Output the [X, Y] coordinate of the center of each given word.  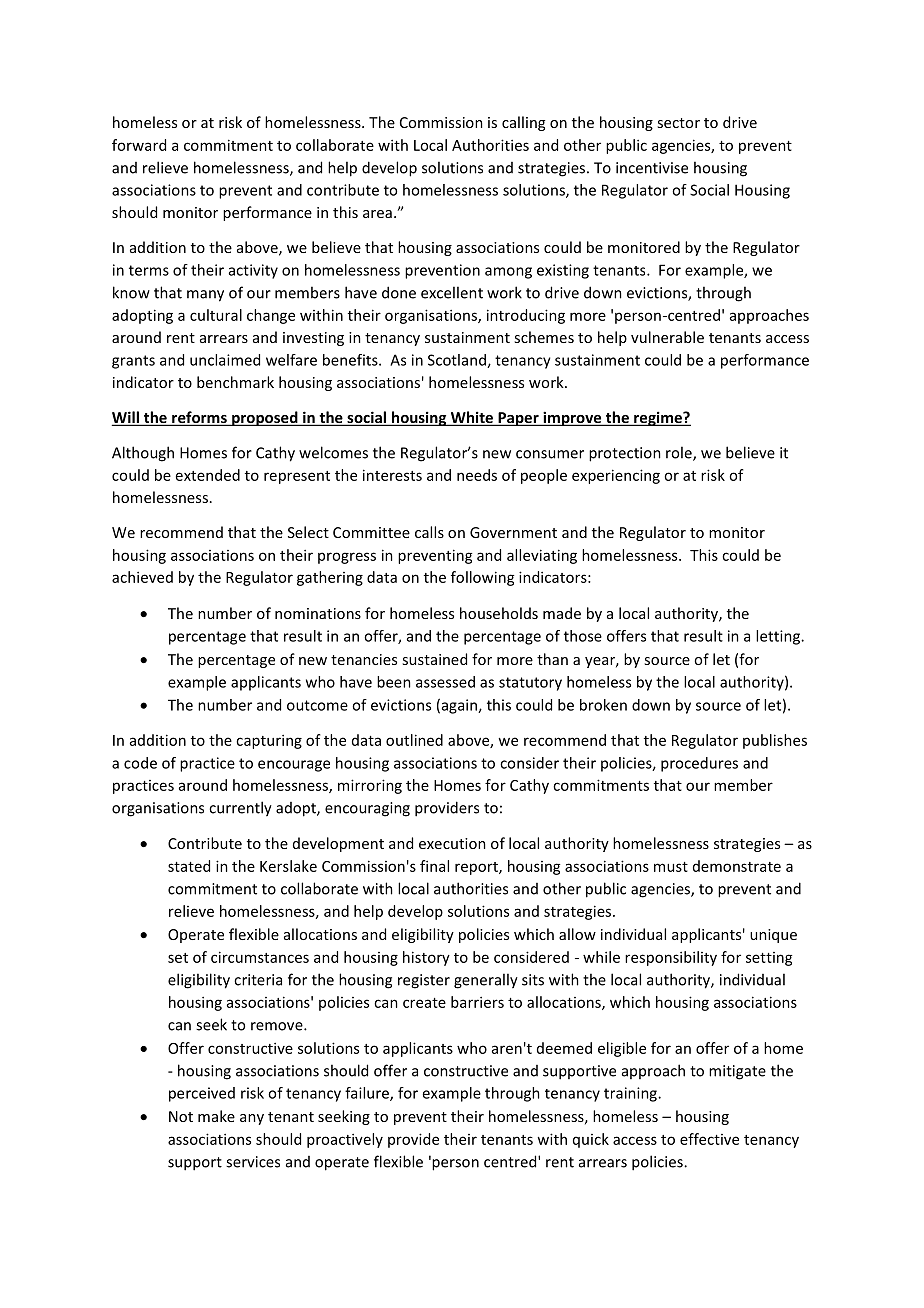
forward [139, 145]
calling [523, 123]
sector [678, 123]
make [216, 1116]
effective [709, 1139]
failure [368, 1094]
